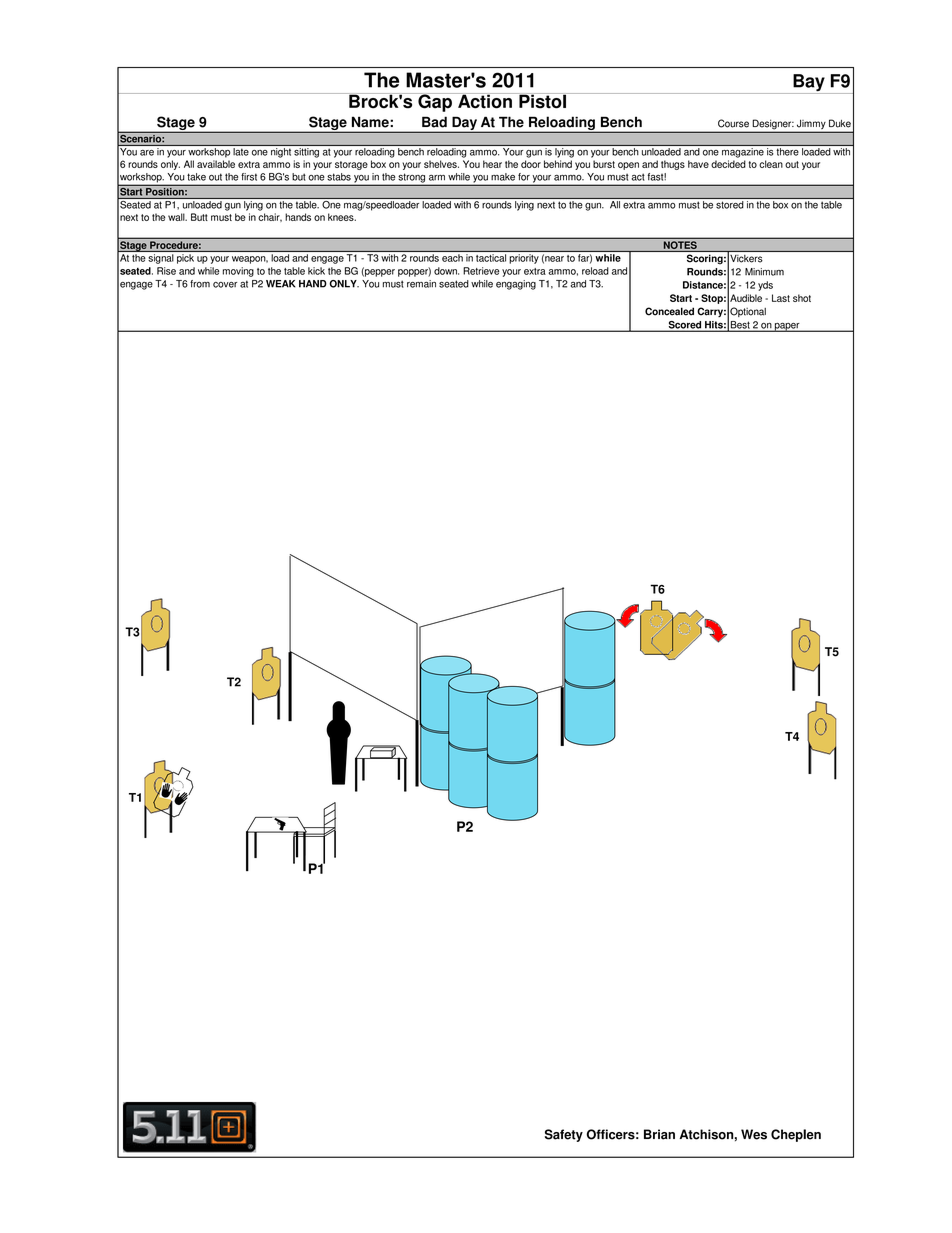  I want to click on Safety, so click(564, 1135).
